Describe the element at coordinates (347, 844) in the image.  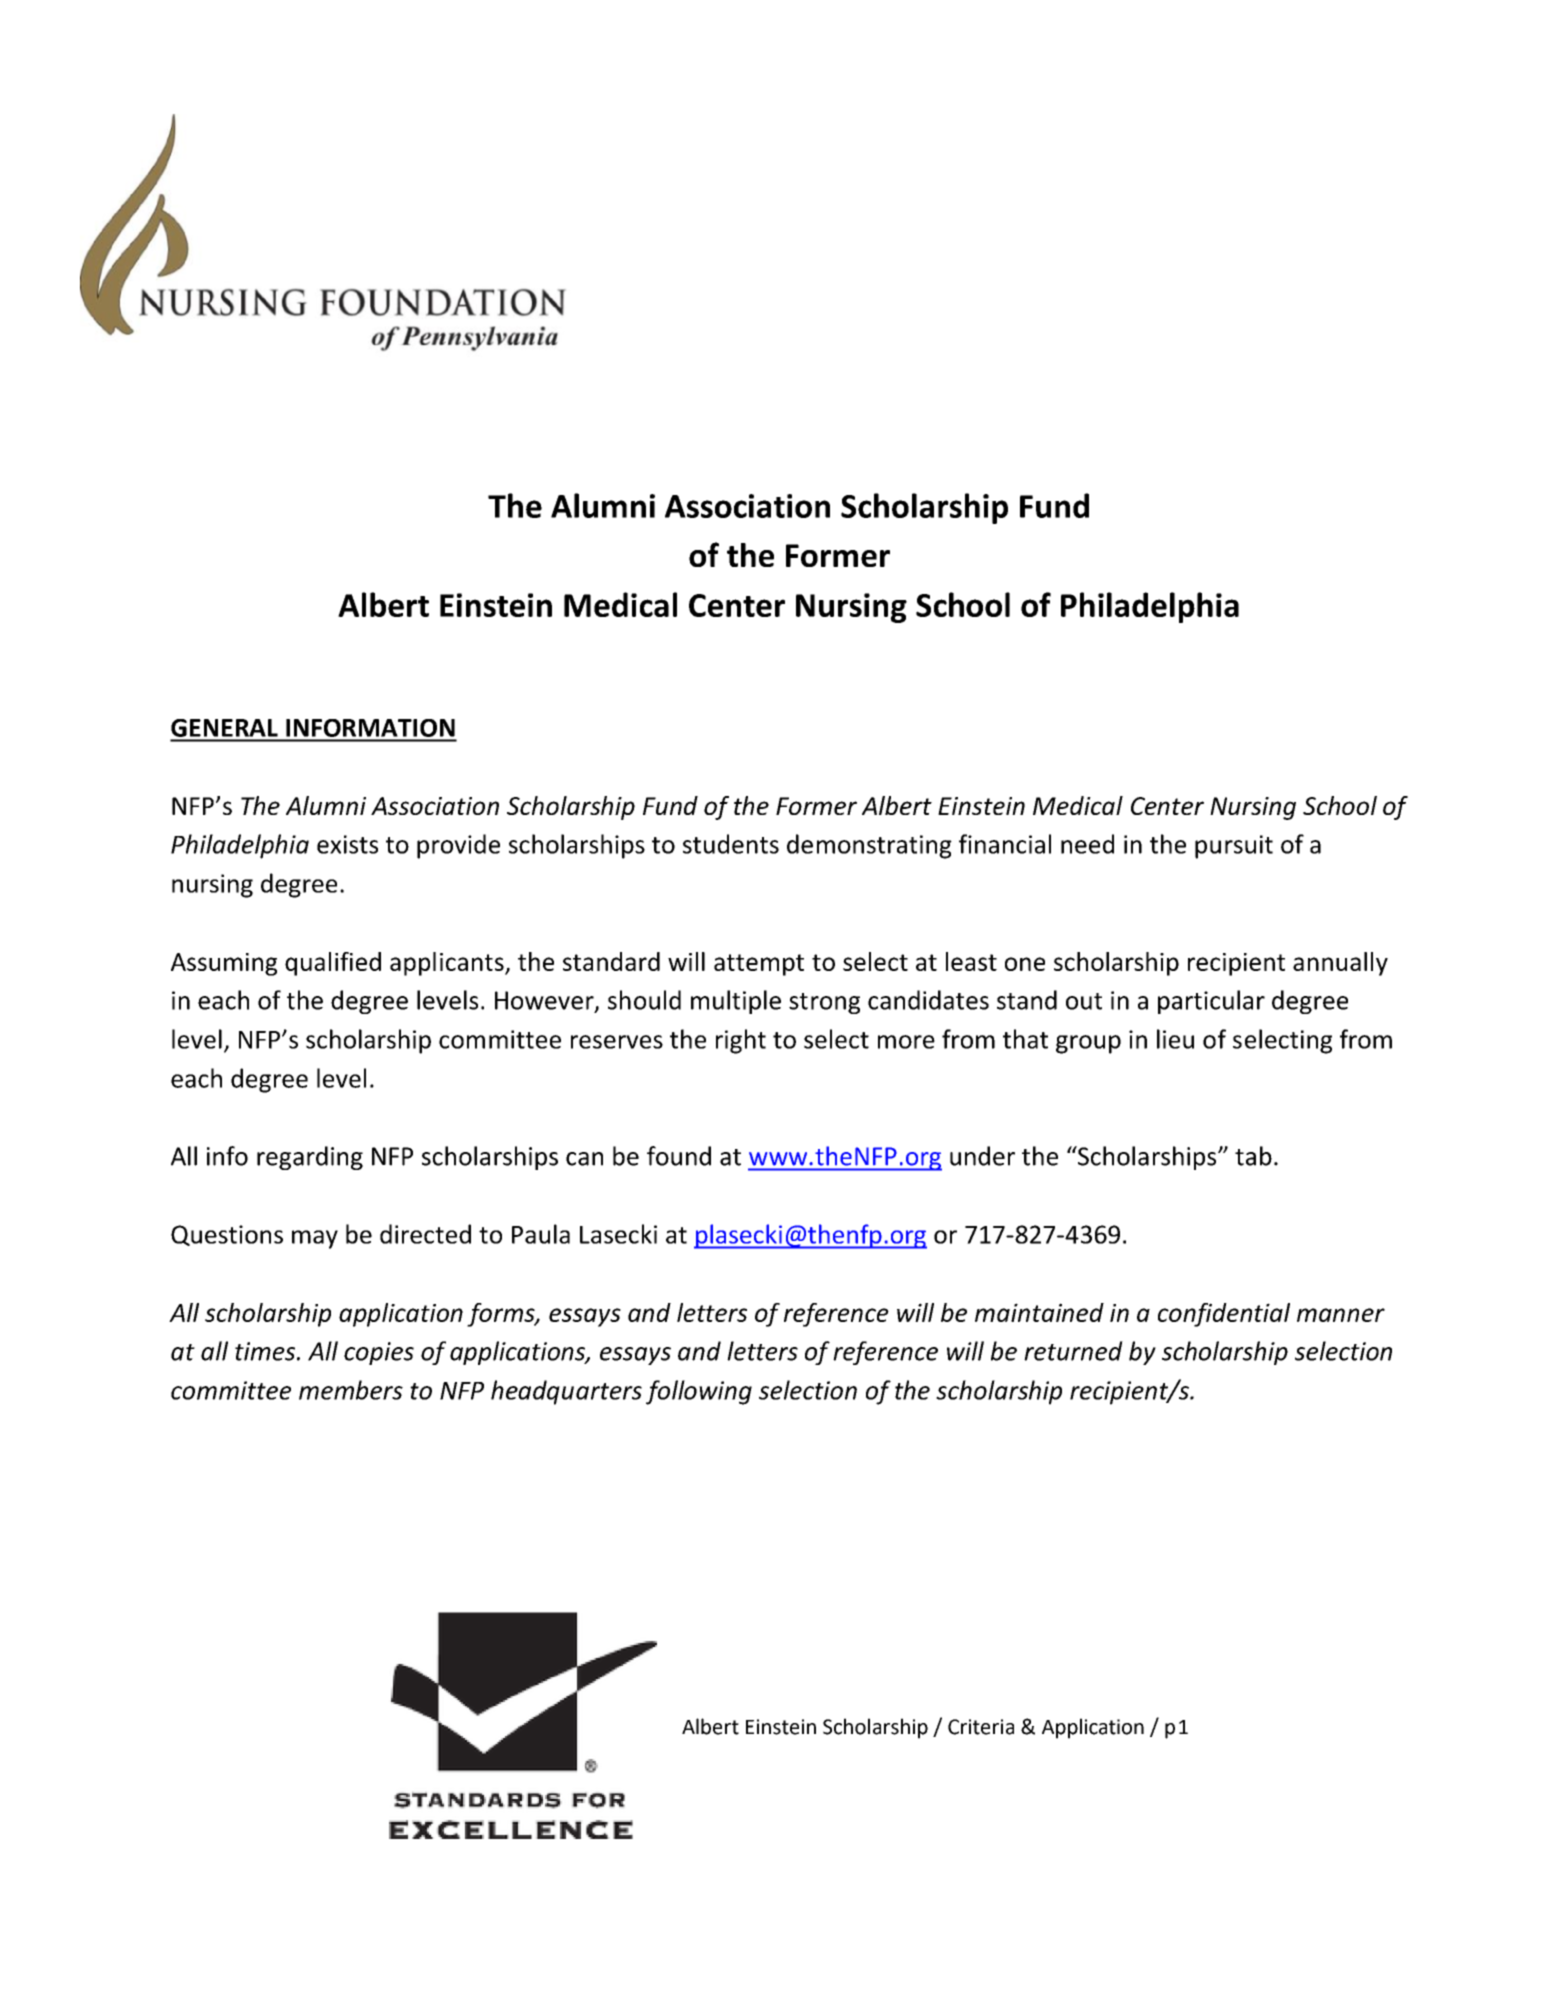
I see `exists` at that location.
